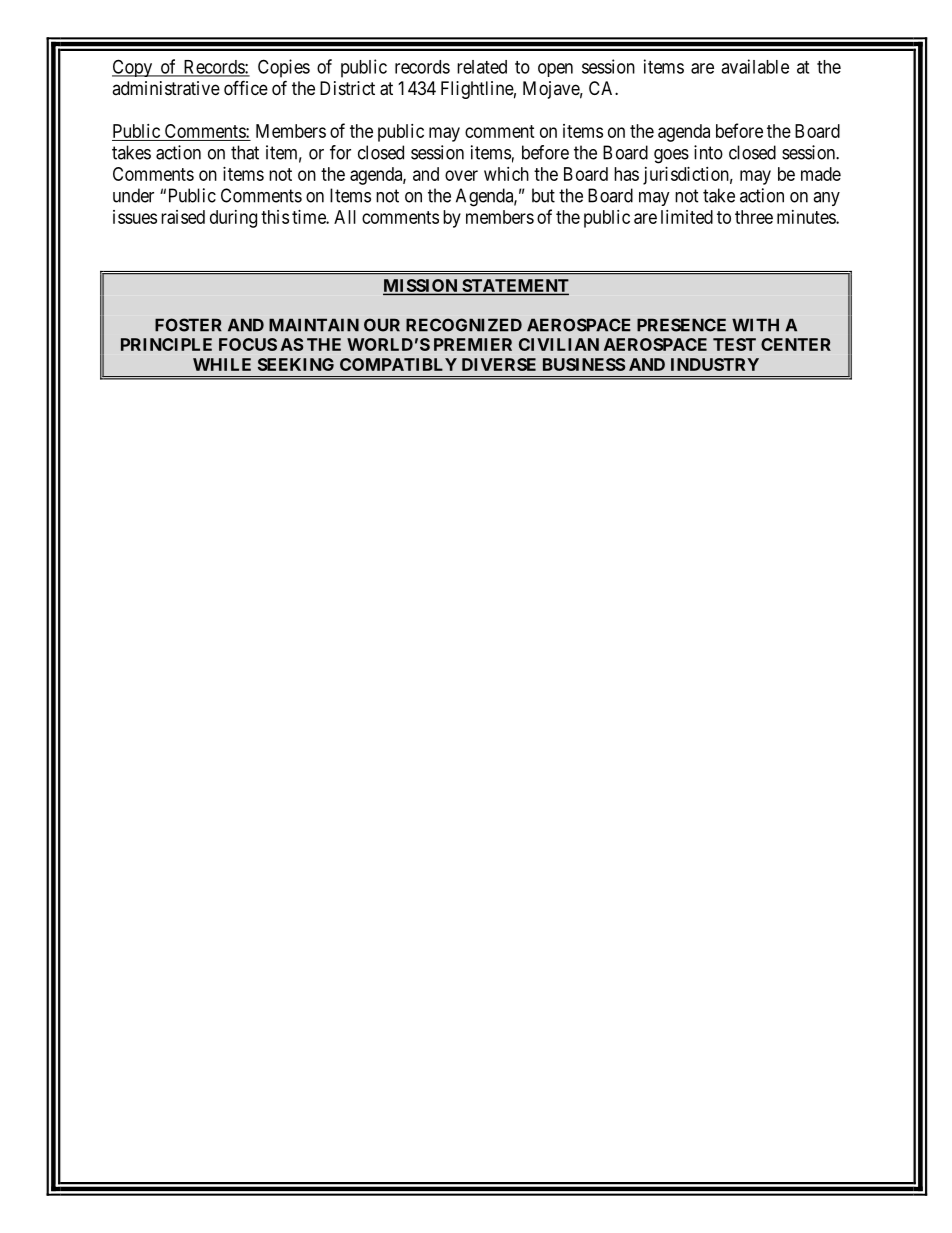 This screenshot has height=1233, width=952. What do you see at coordinates (188, 325) in the screenshot?
I see `FOSTER` at bounding box center [188, 325].
